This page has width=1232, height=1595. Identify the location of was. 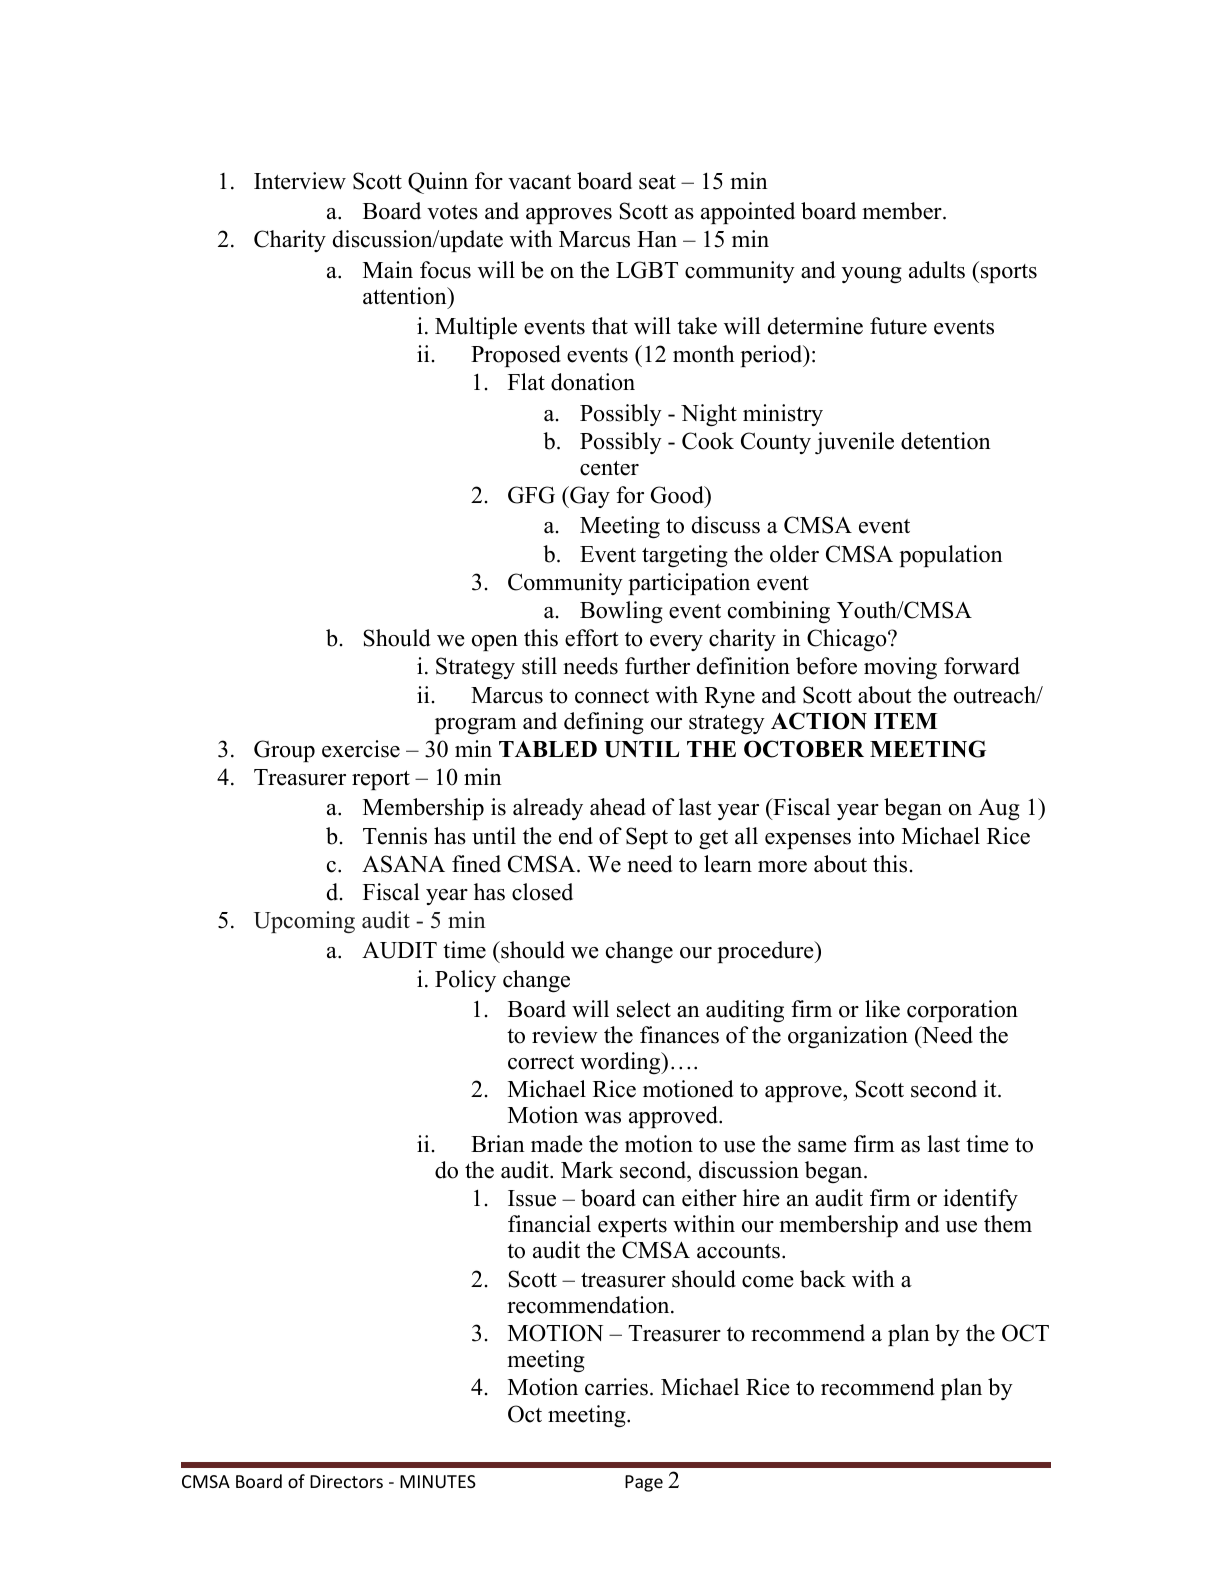
(602, 1118).
